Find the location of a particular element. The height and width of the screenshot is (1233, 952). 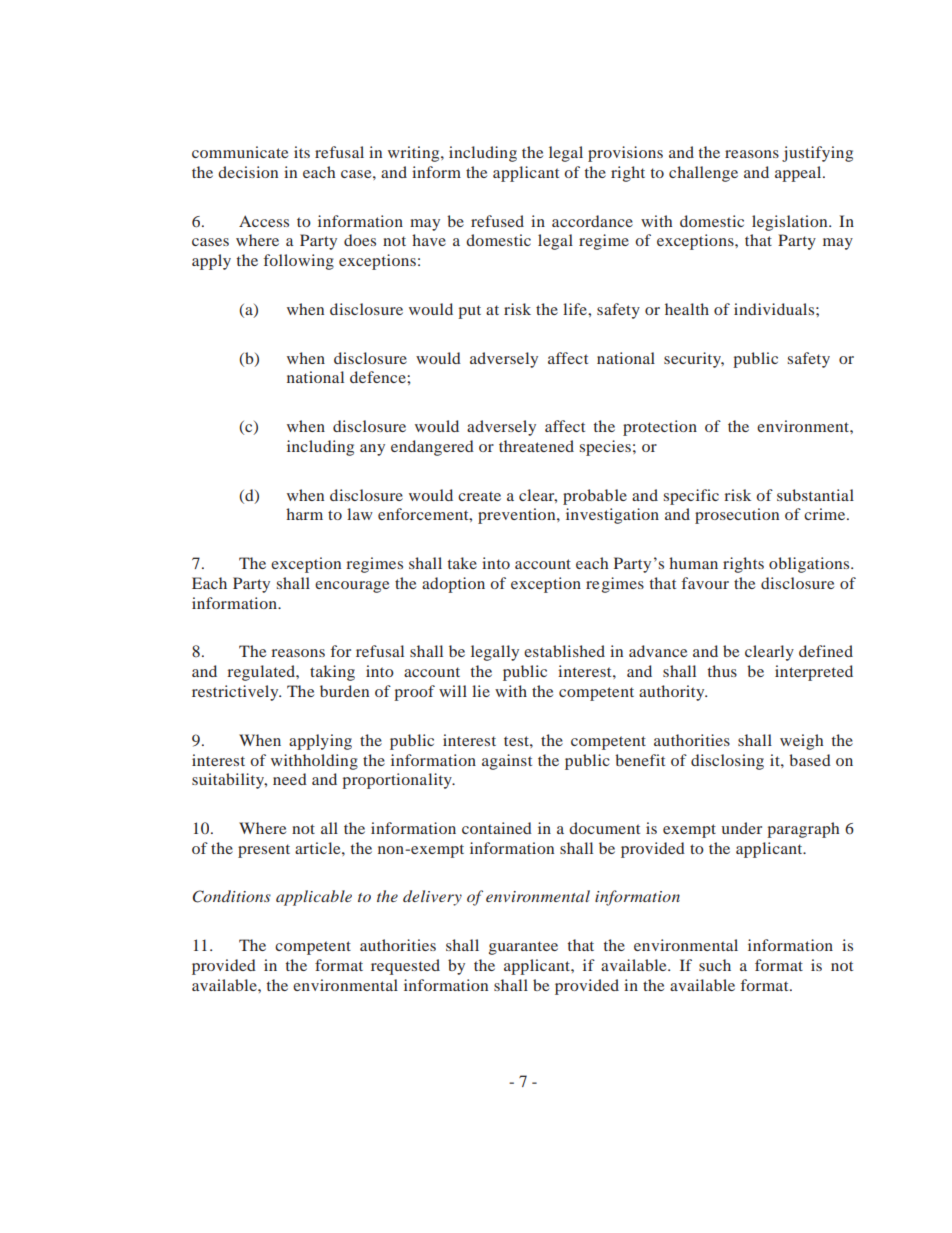

its is located at coordinates (302, 152).
